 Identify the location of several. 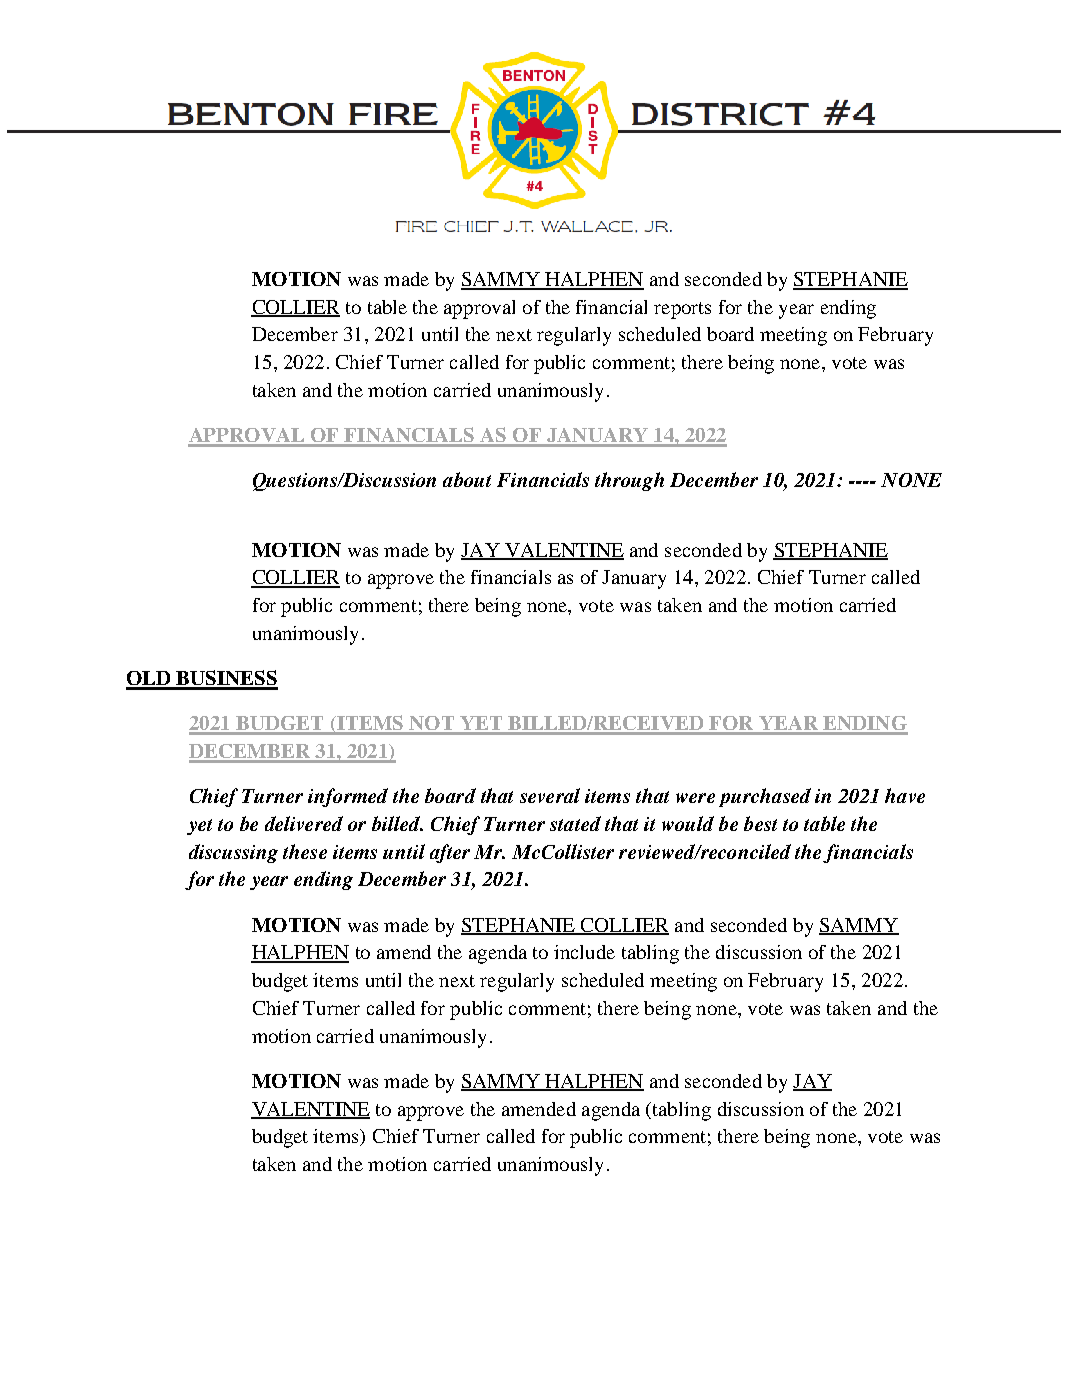
(550, 795).
